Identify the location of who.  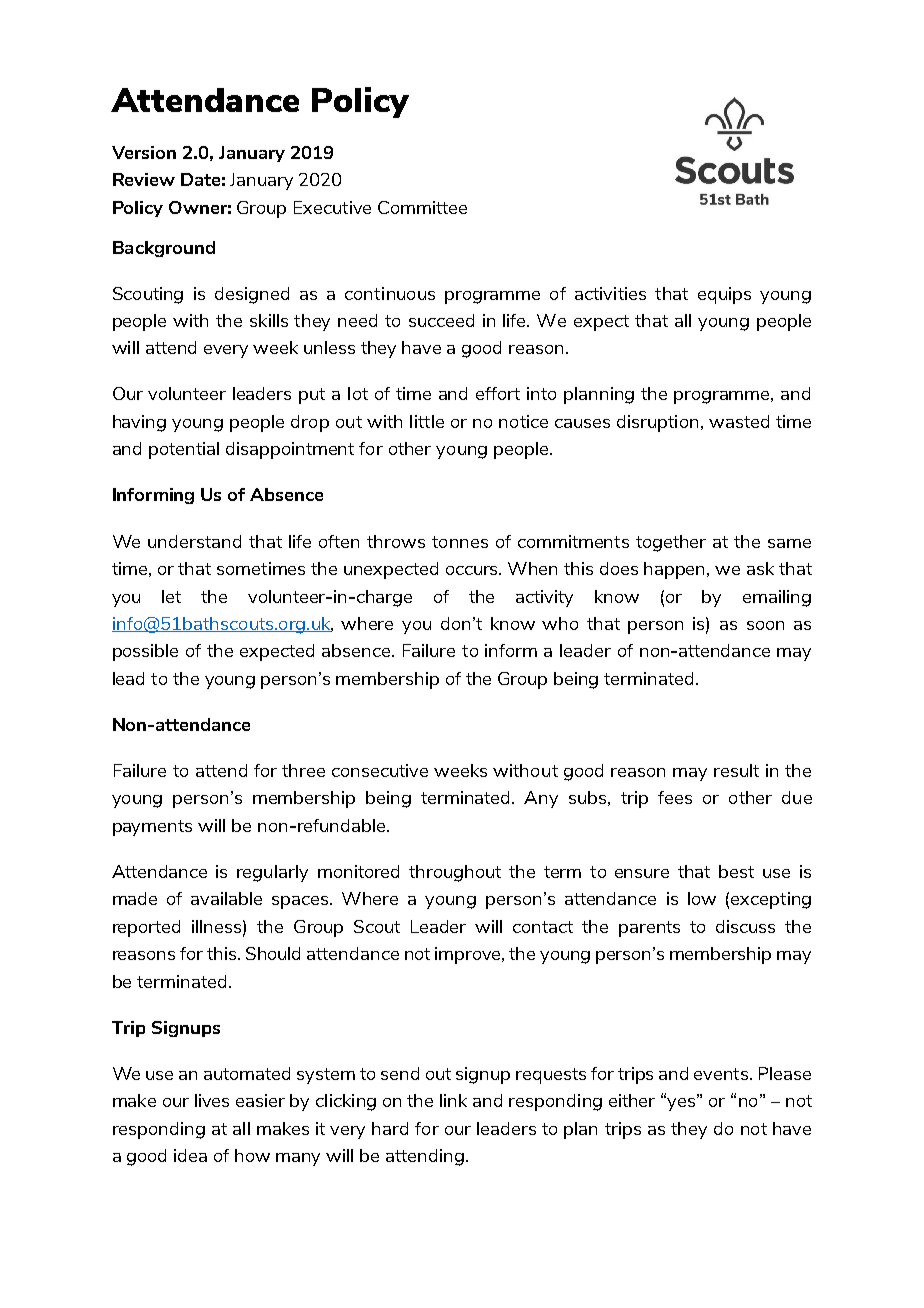
(560, 623).
